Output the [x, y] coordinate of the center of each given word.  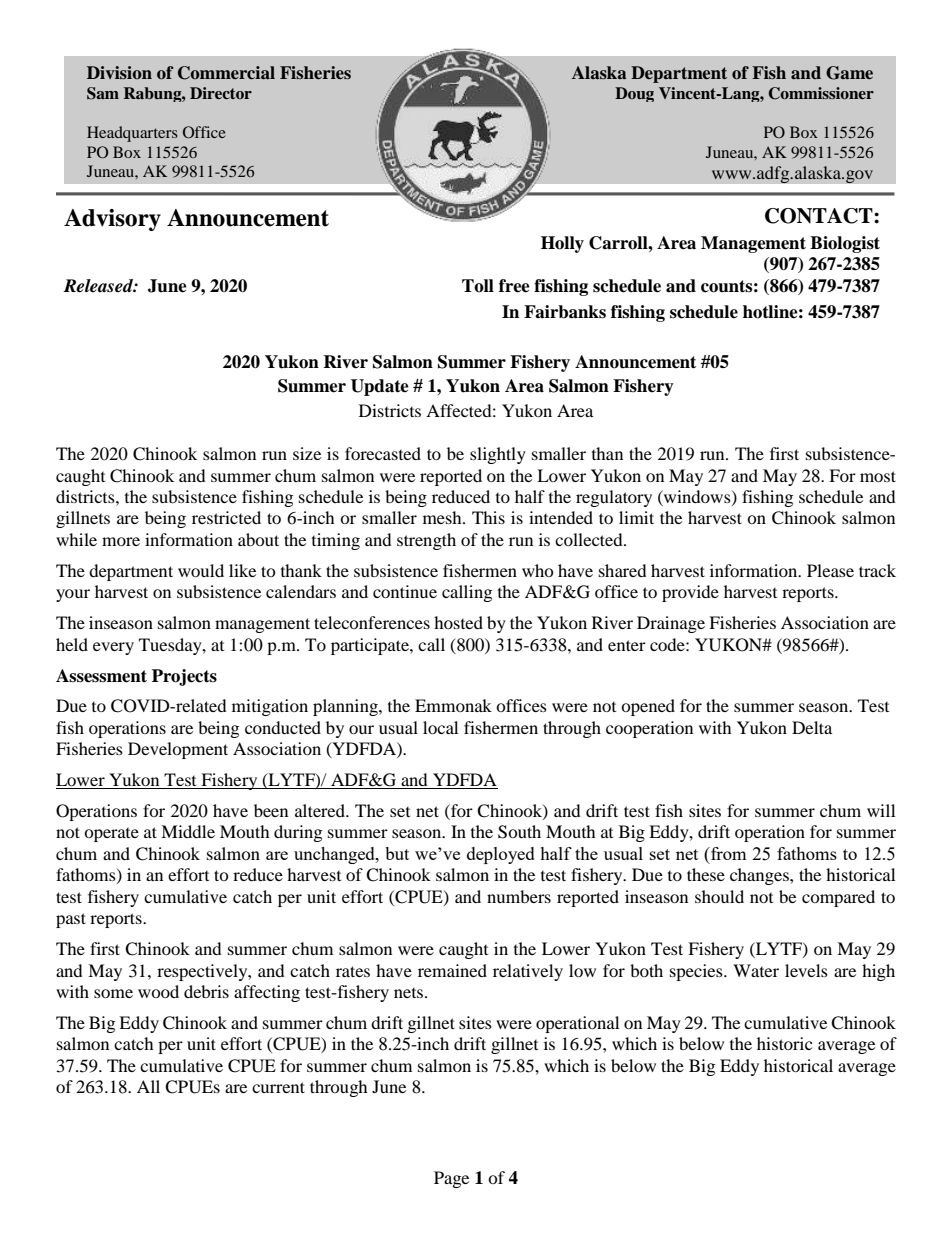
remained [452, 970]
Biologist [845, 244]
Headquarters [132, 134]
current [278, 1087]
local [440, 727]
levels [806, 970]
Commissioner [821, 93]
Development [178, 750]
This [488, 517]
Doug [634, 94]
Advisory [112, 220]
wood [158, 991]
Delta [812, 727]
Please [830, 570]
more [121, 541]
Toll [478, 286]
